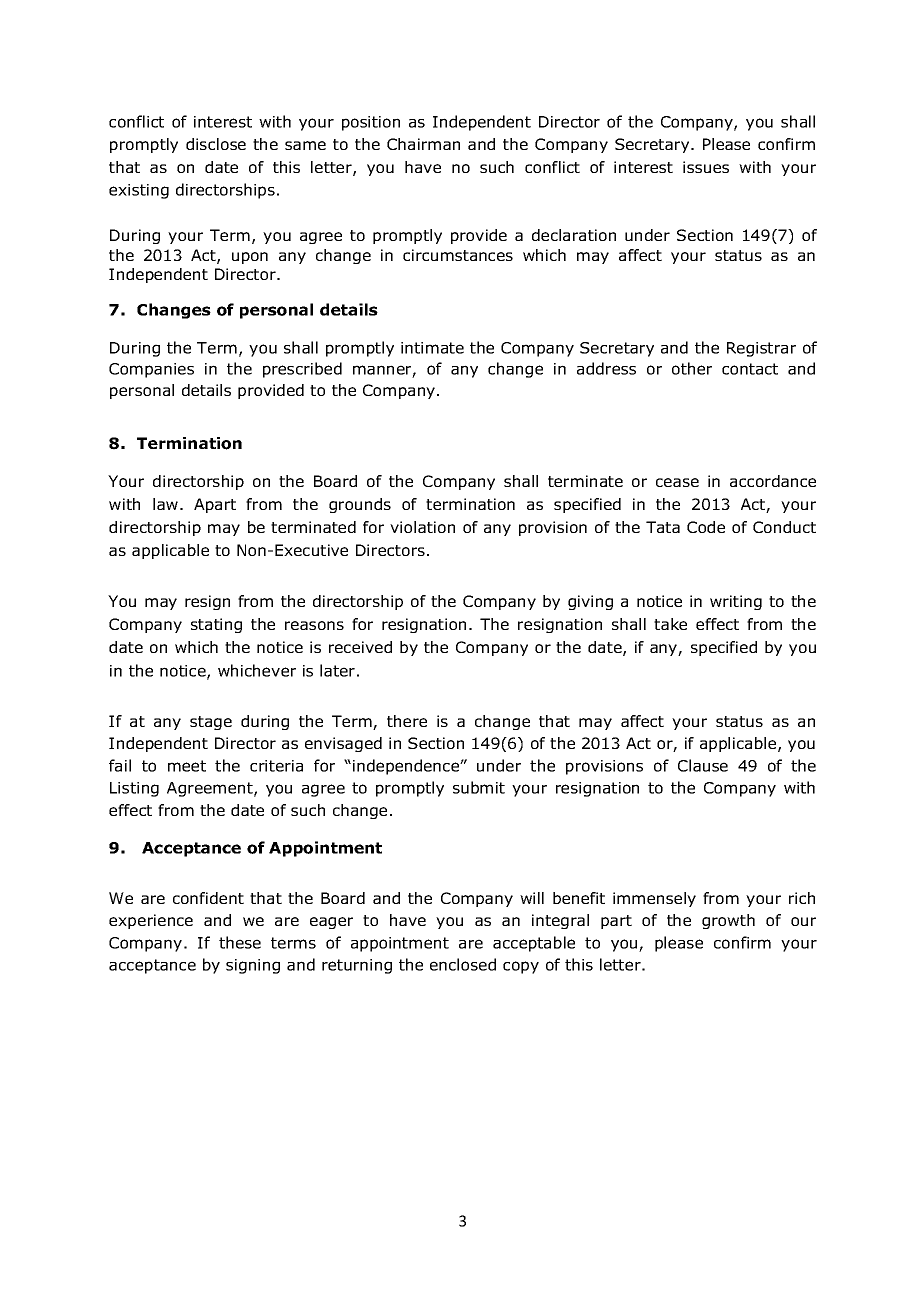 This screenshot has height=1308, width=924. I want to click on Code, so click(706, 527).
